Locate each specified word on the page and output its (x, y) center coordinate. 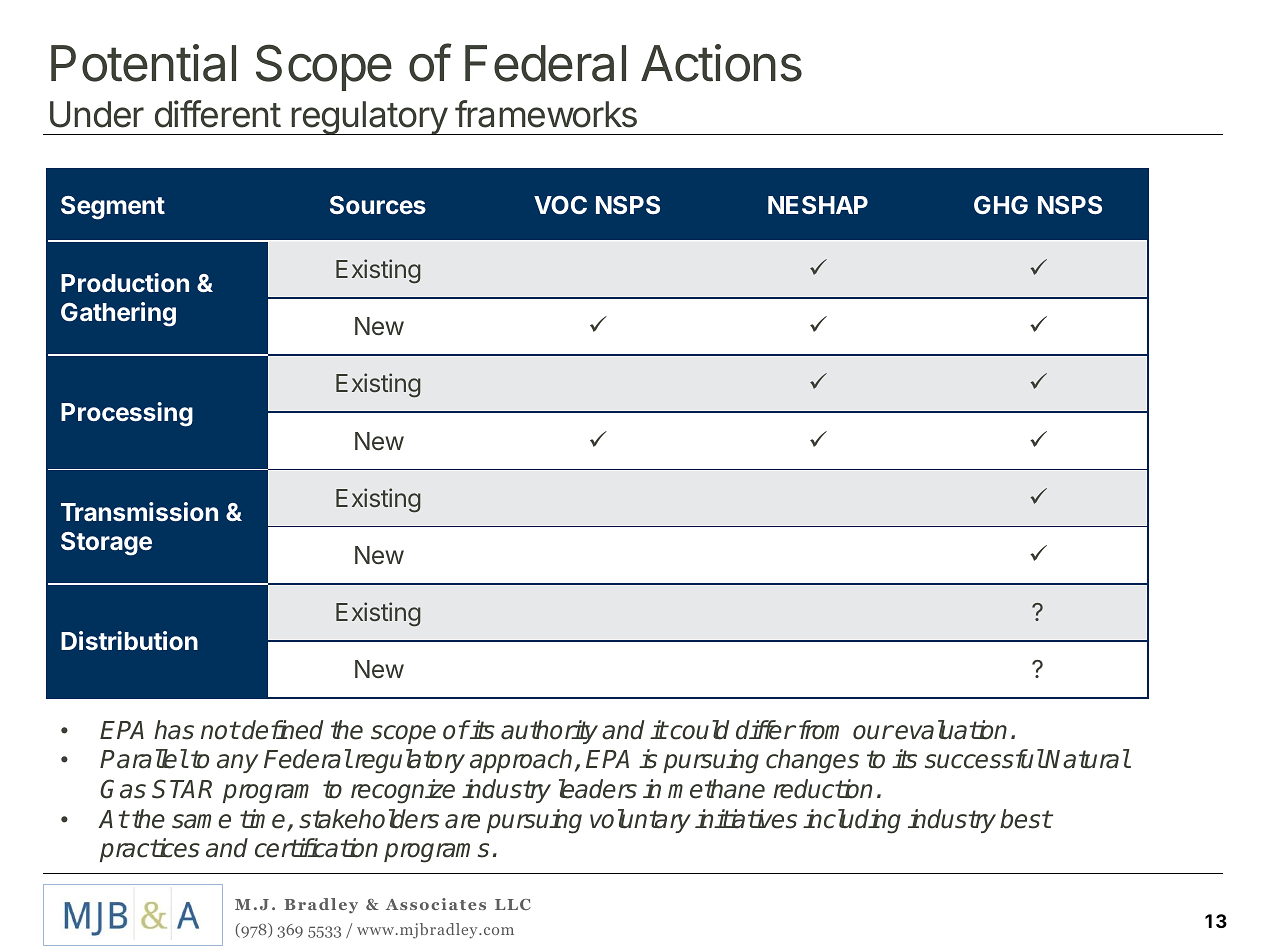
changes (812, 761)
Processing (127, 414)
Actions (721, 63)
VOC (560, 205)
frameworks (546, 114)
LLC (513, 904)
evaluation (951, 730)
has (174, 730)
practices (150, 850)
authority (549, 732)
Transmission (139, 511)
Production (125, 282)
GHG (1001, 205)
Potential (143, 63)
